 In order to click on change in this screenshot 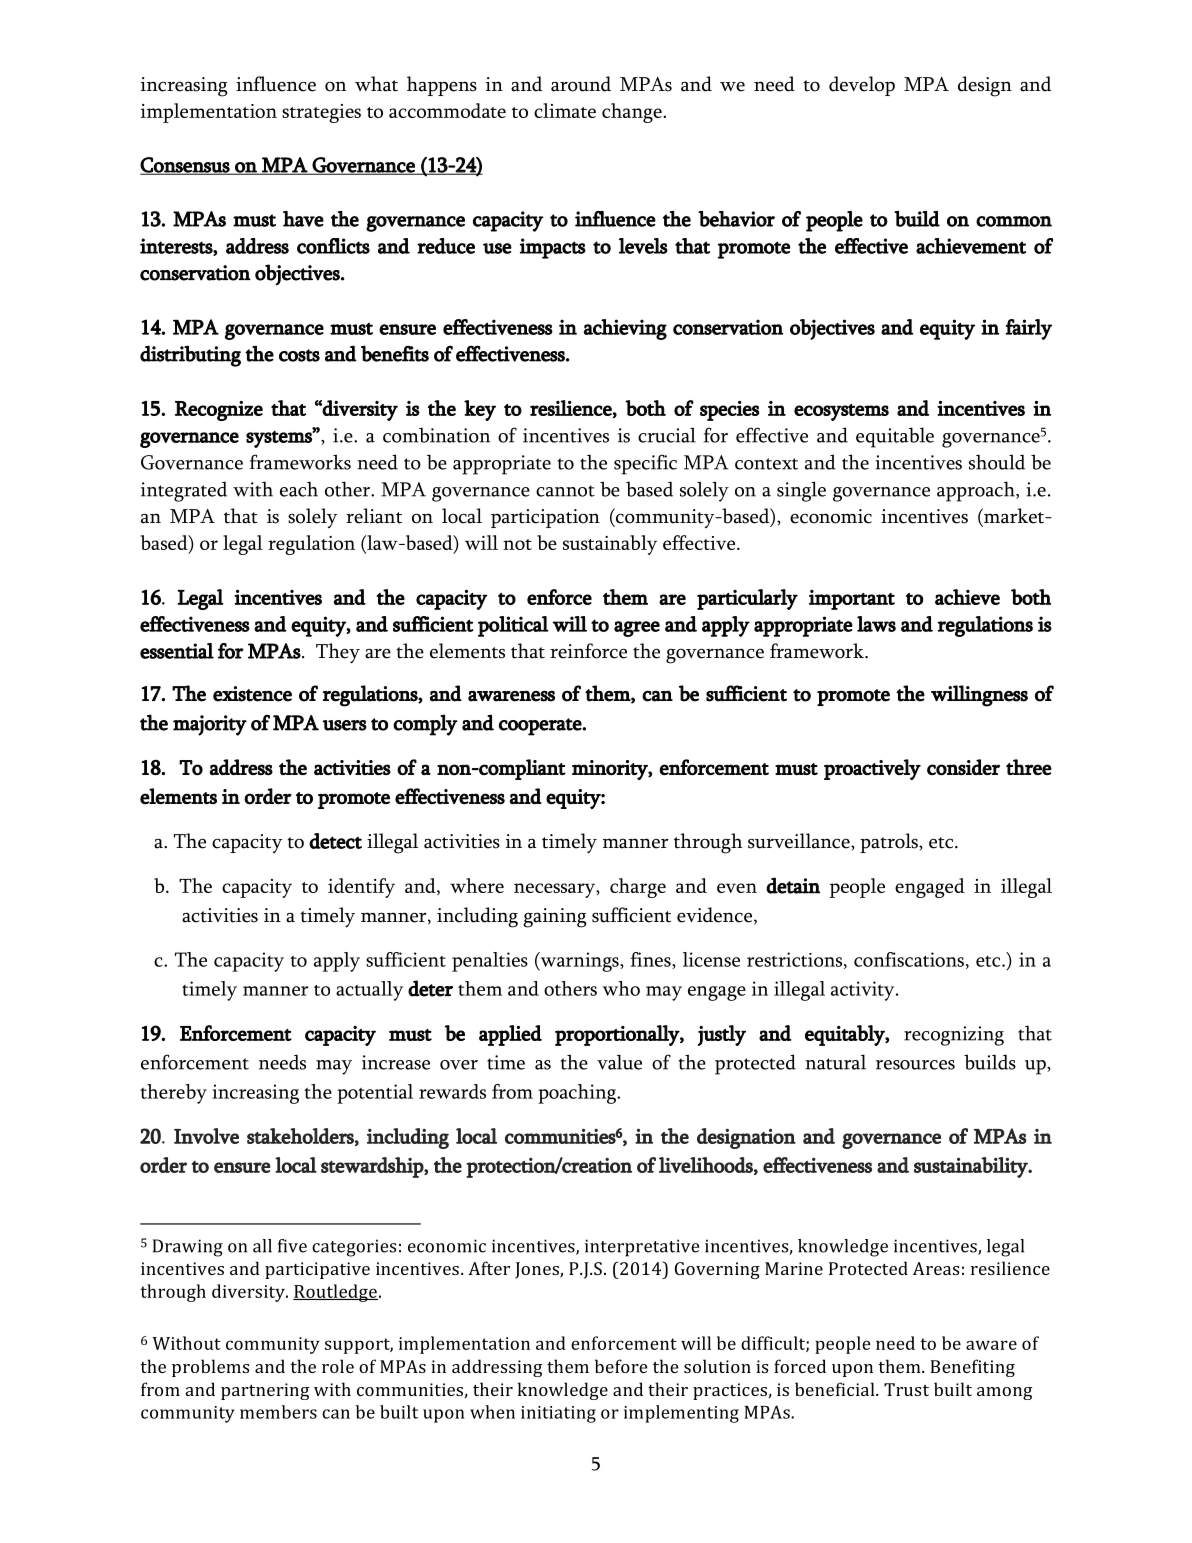, I will do `click(633, 113)`.
